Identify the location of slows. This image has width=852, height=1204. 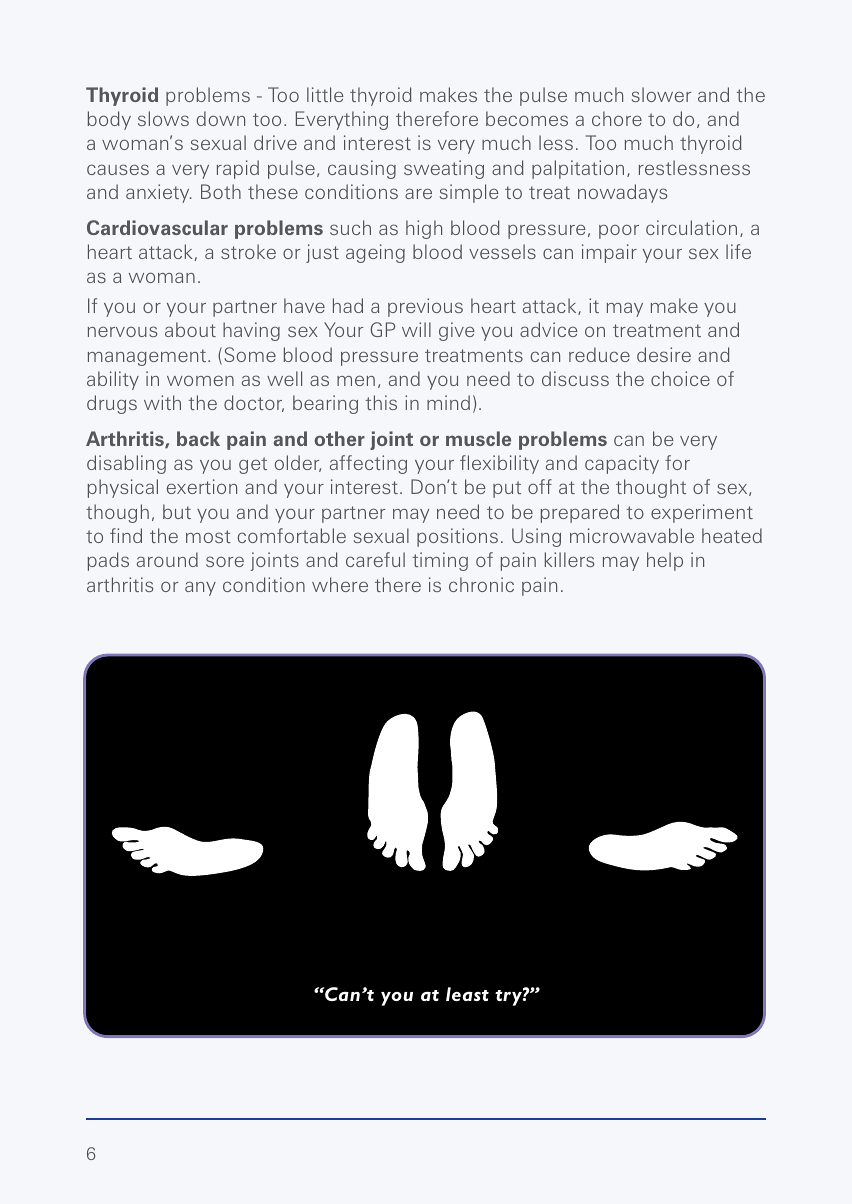
(163, 118).
